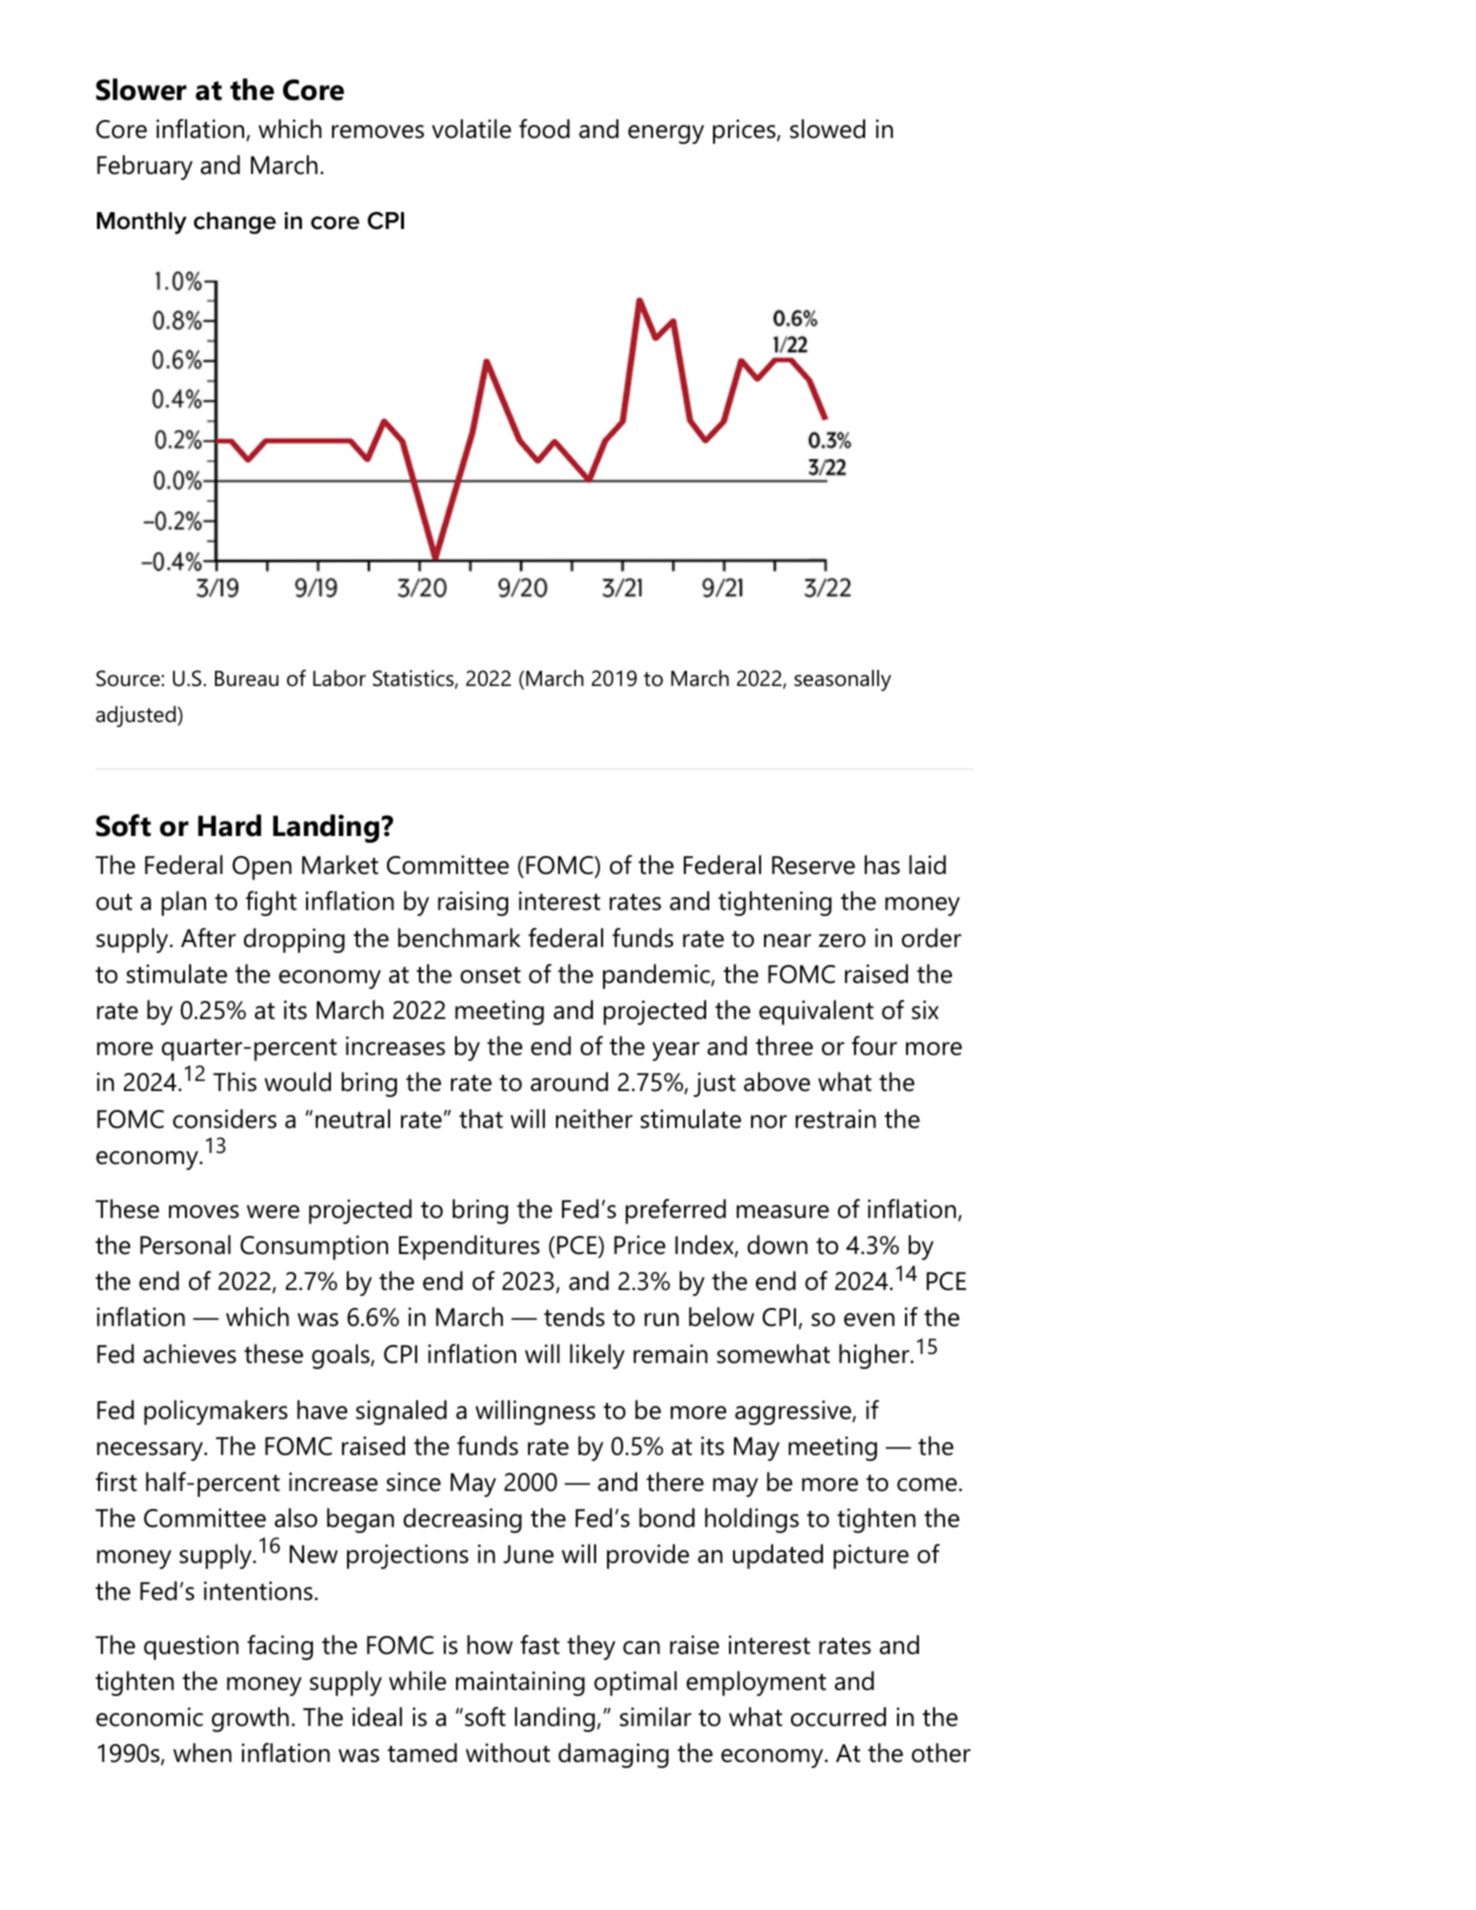  I want to click on food, so click(544, 129).
